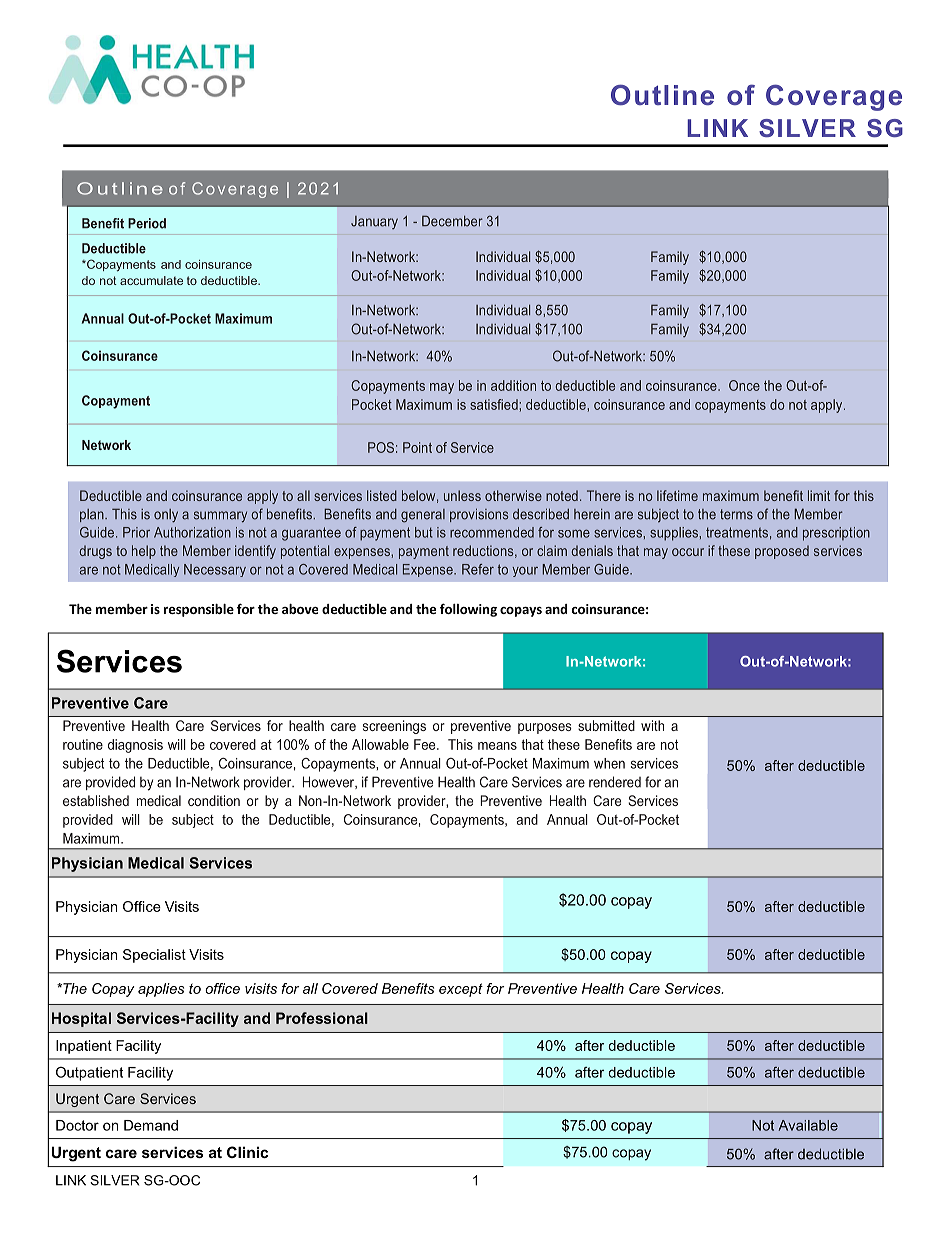  What do you see at coordinates (192, 532) in the document?
I see `Authorization` at bounding box center [192, 532].
